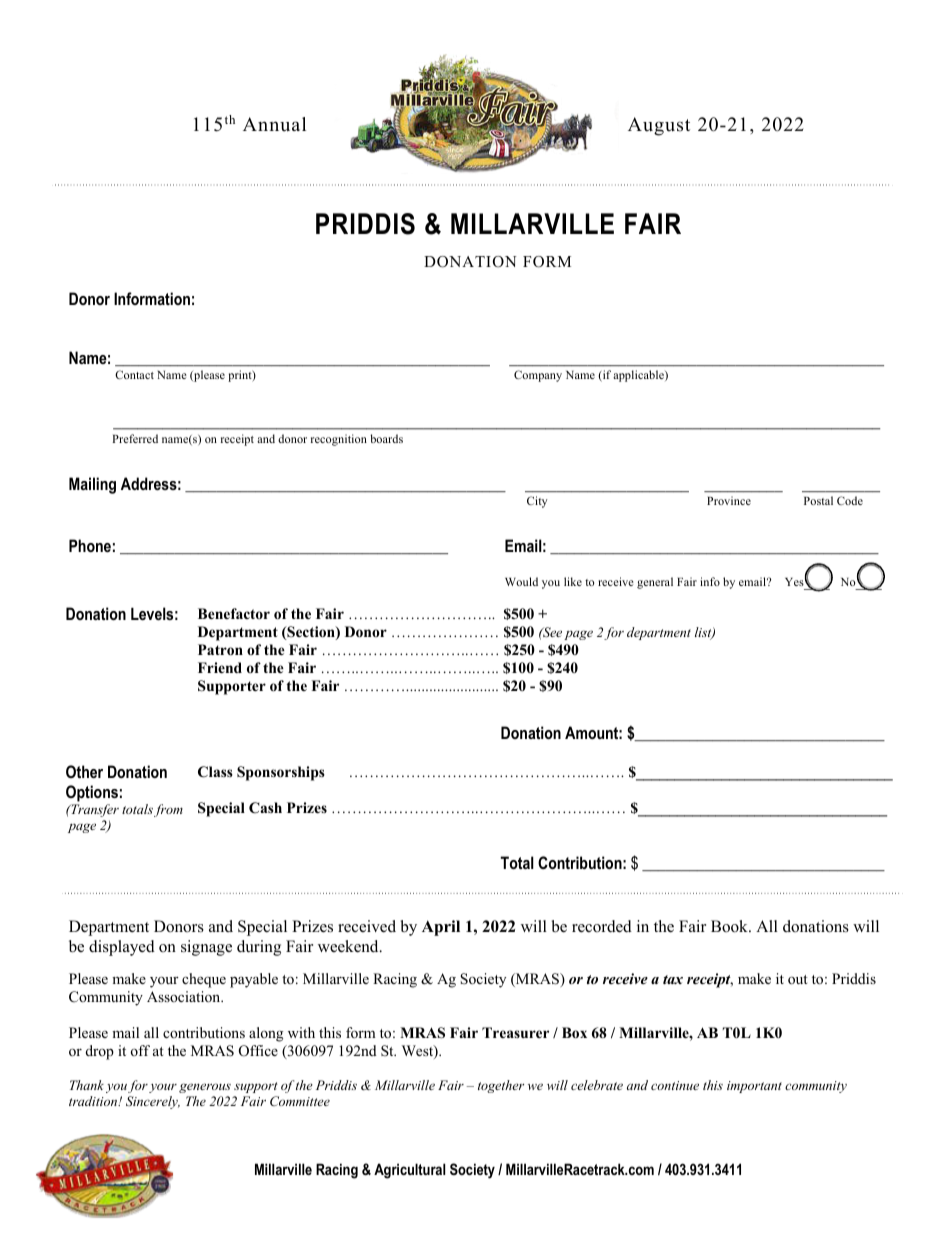 The image size is (952, 1233). Describe the element at coordinates (655, 583) in the image. I see `general` at that location.
